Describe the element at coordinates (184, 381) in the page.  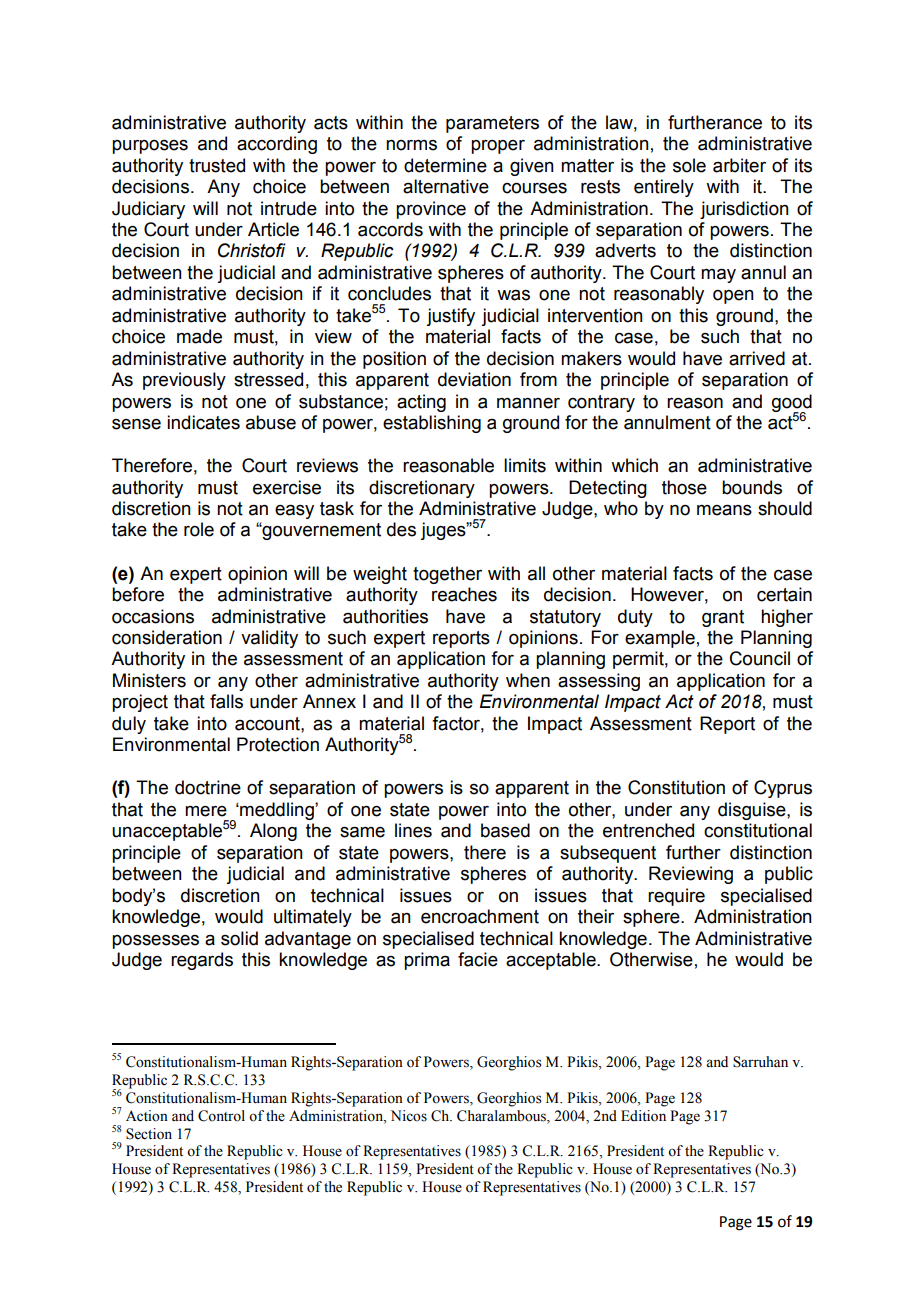
I see `previously` at that location.
